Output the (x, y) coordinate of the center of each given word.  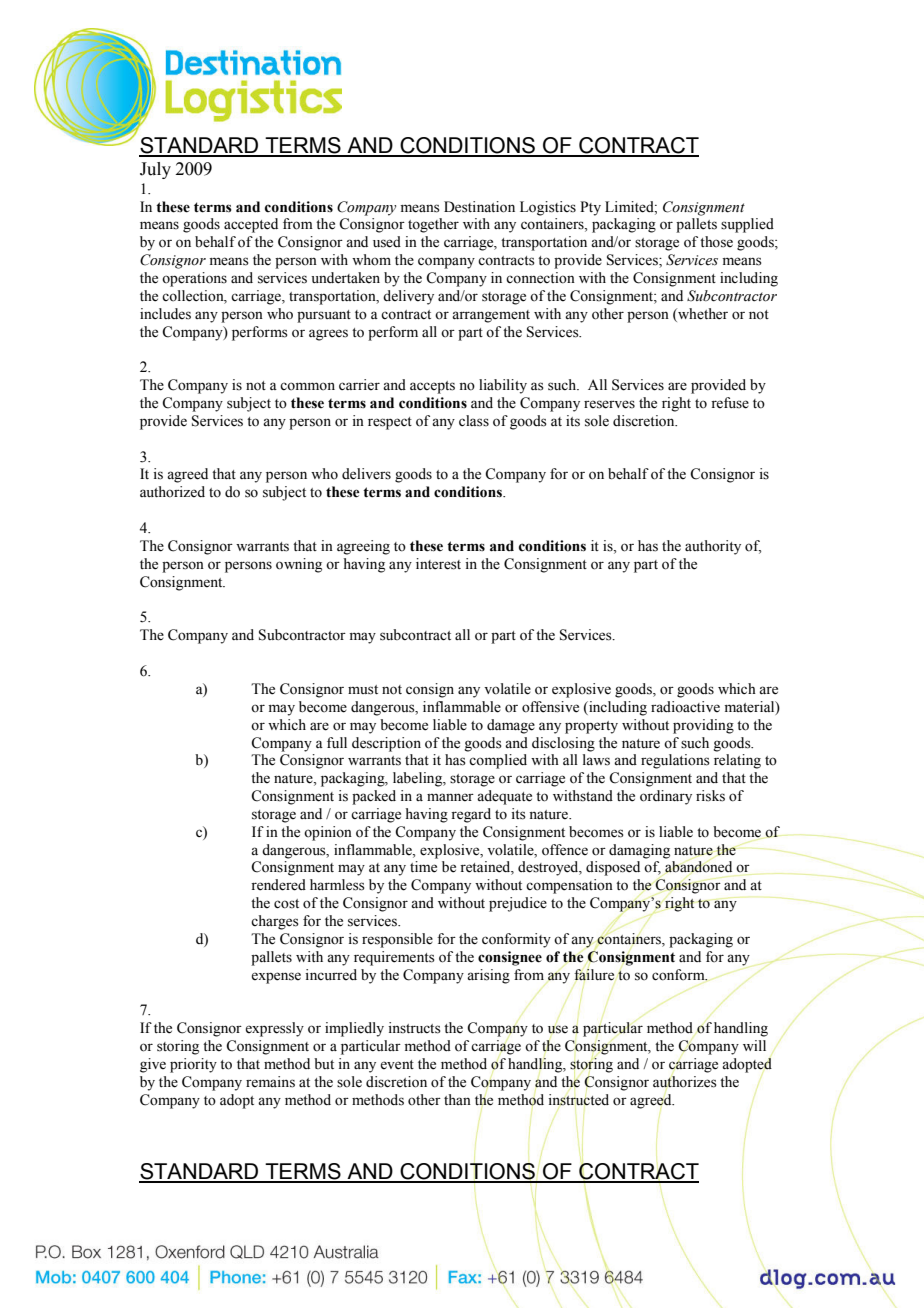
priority (193, 1065)
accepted (251, 225)
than (457, 1099)
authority (713, 547)
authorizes (685, 1082)
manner (450, 797)
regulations (675, 761)
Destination (479, 207)
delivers (366, 474)
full (337, 742)
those (716, 242)
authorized (172, 492)
